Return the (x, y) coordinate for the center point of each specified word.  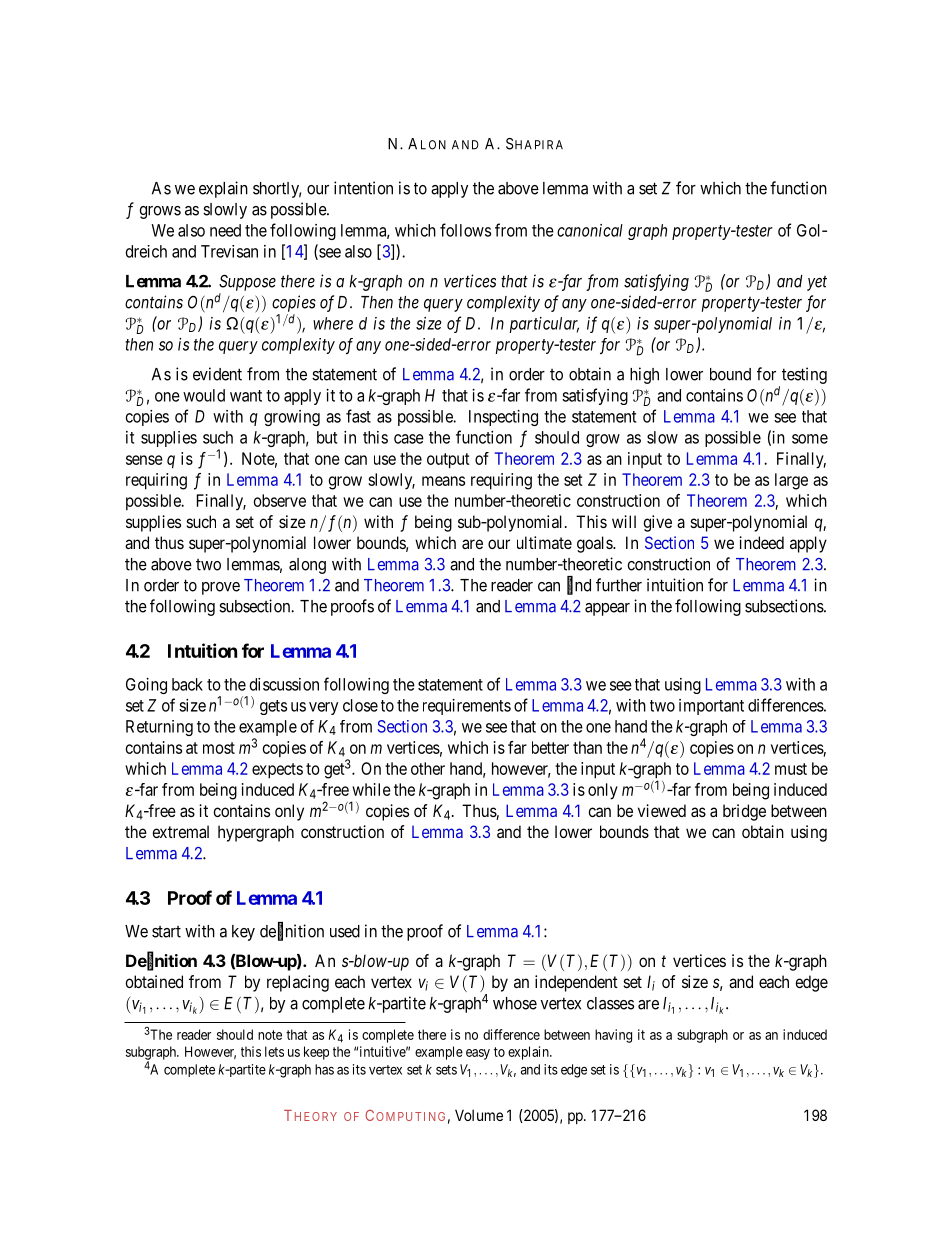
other (428, 768)
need (225, 230)
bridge (744, 812)
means (443, 481)
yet (817, 283)
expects (277, 771)
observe (280, 500)
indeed (761, 542)
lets (274, 1051)
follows (465, 230)
